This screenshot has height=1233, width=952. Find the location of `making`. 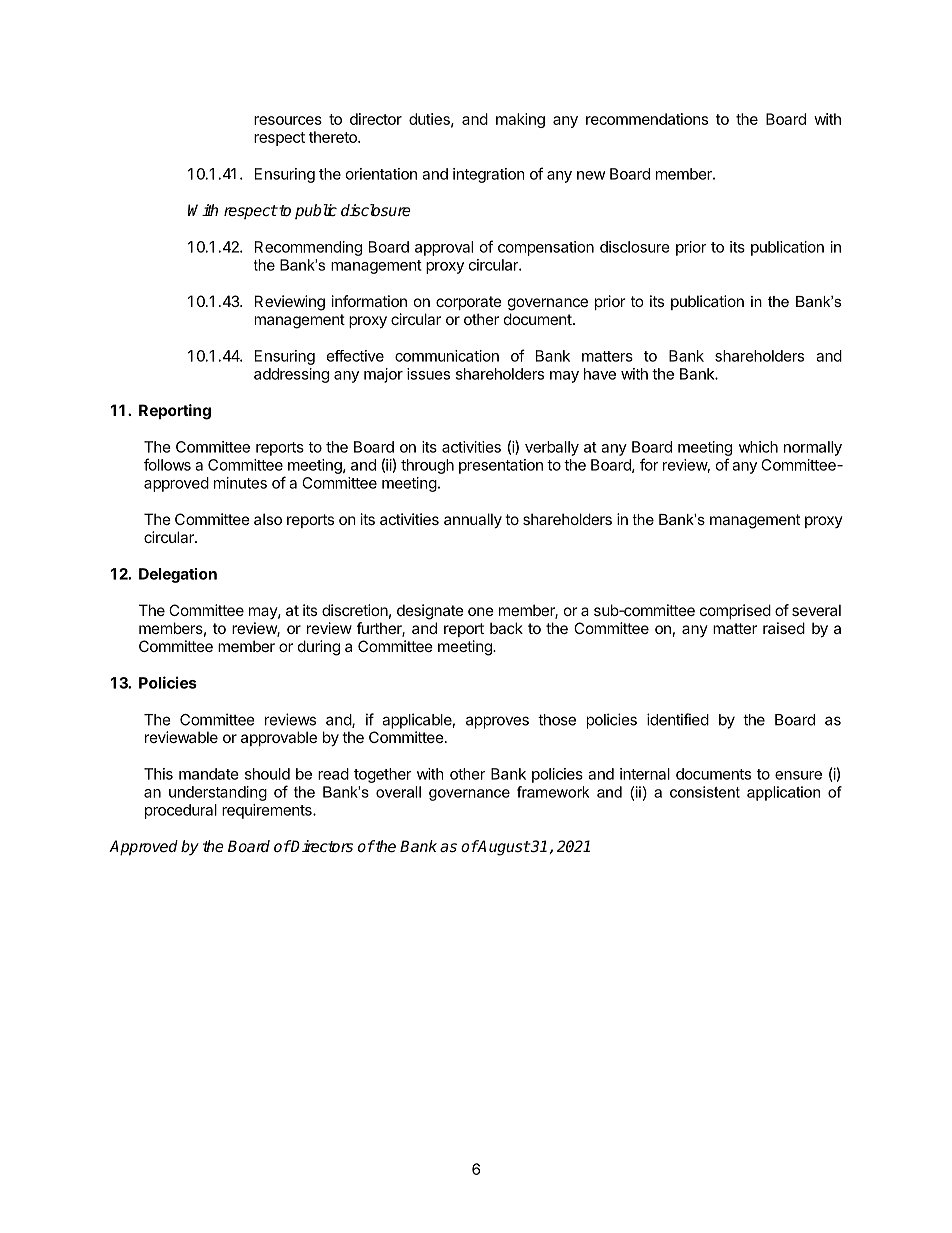

making is located at coordinates (520, 120).
